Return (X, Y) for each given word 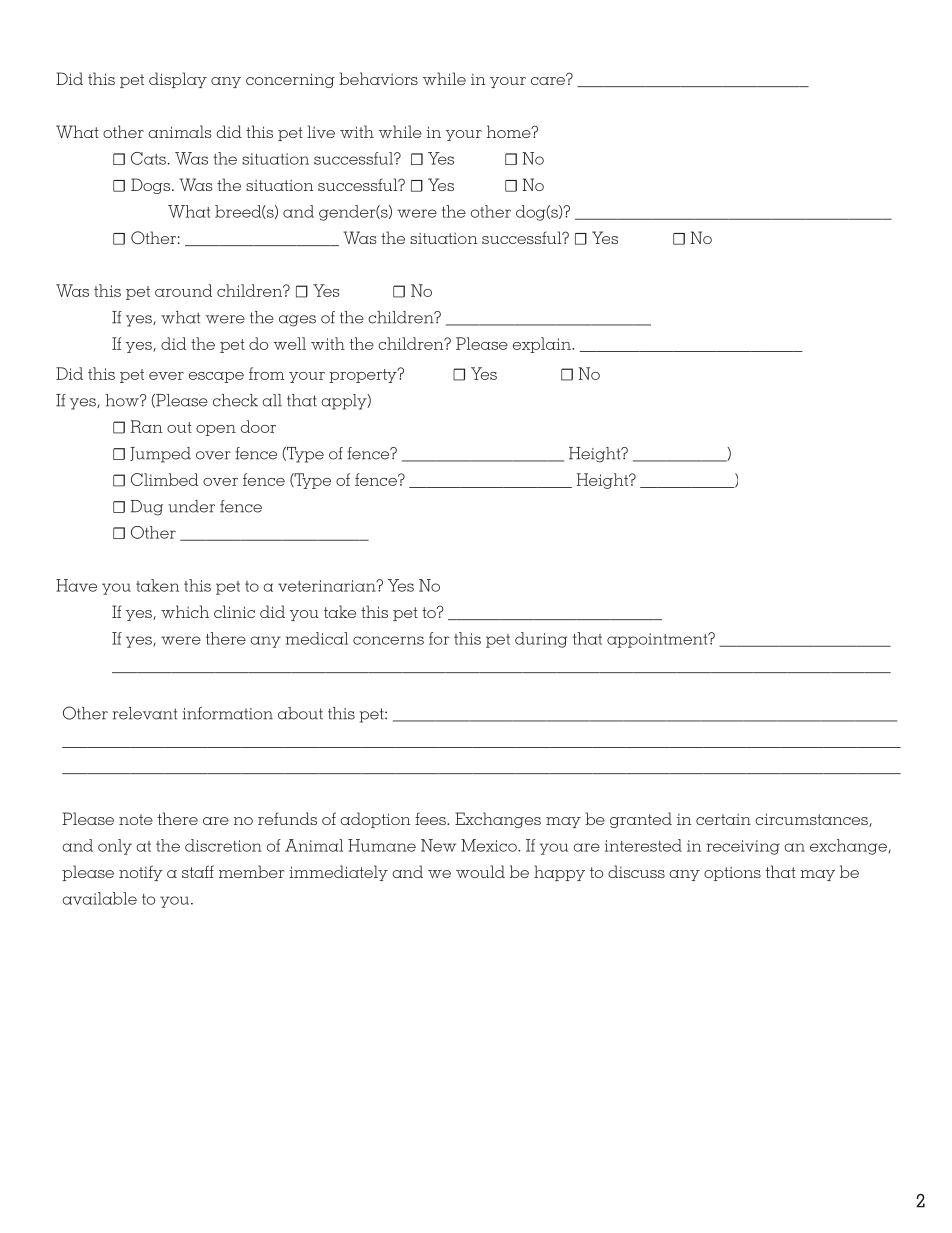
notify (141, 873)
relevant (145, 713)
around (183, 290)
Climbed (164, 479)
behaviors (378, 78)
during (541, 640)
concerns (388, 640)
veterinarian (328, 586)
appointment (658, 640)
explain (543, 345)
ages (297, 321)
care (549, 80)
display (178, 80)
